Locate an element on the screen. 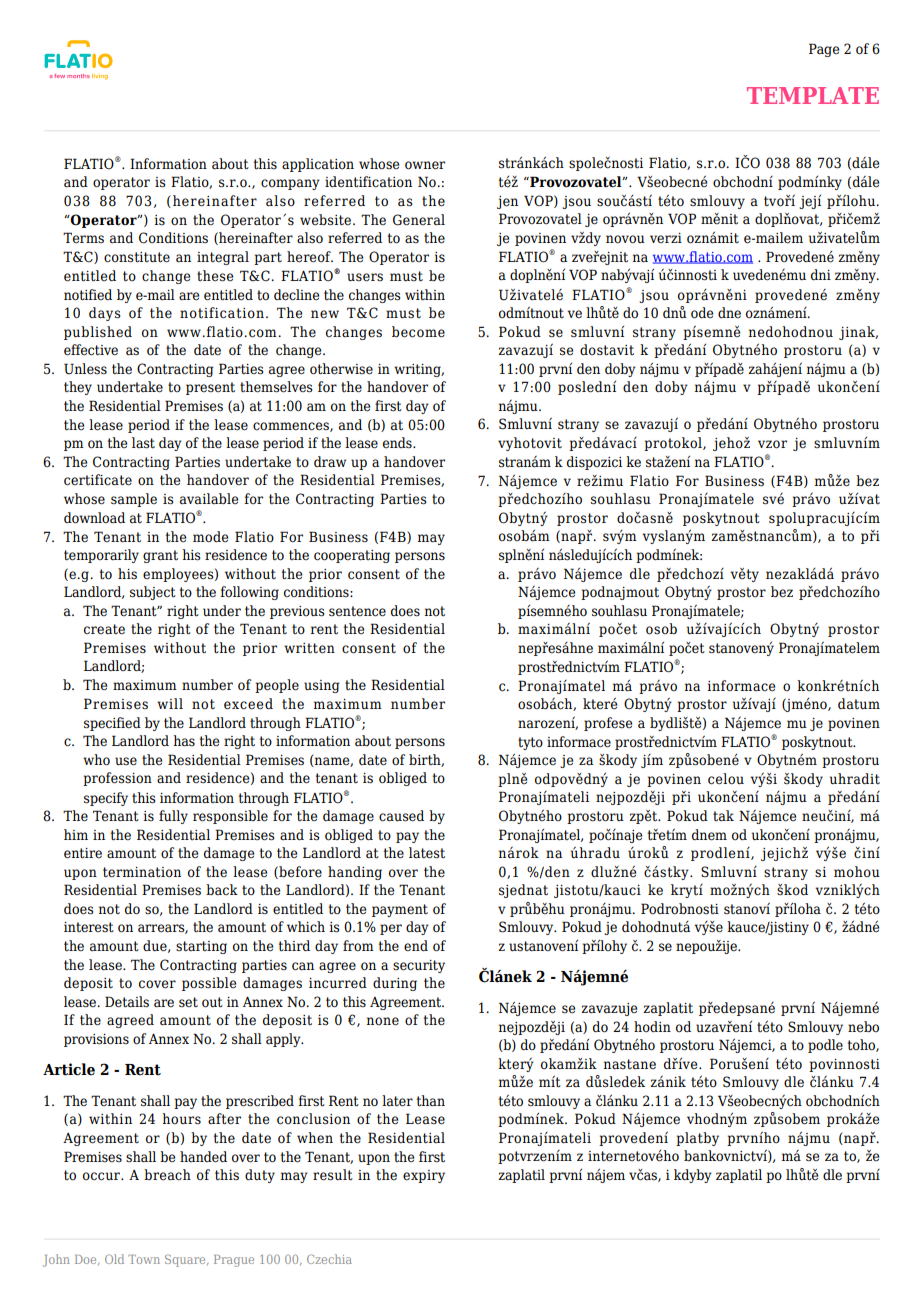 The image size is (924, 1308). company is located at coordinates (290, 184).
